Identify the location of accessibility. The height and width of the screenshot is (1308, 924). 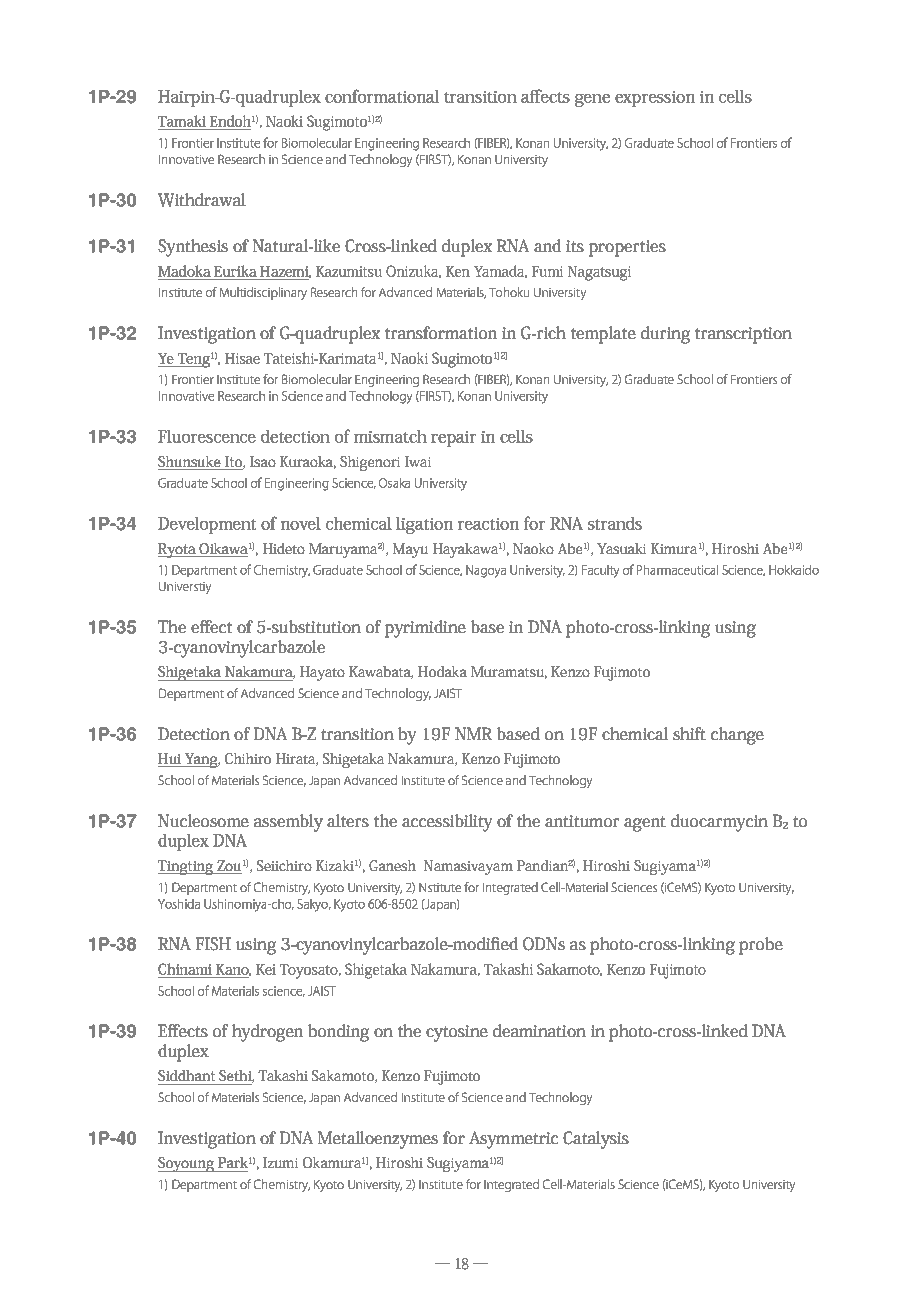
(447, 823).
